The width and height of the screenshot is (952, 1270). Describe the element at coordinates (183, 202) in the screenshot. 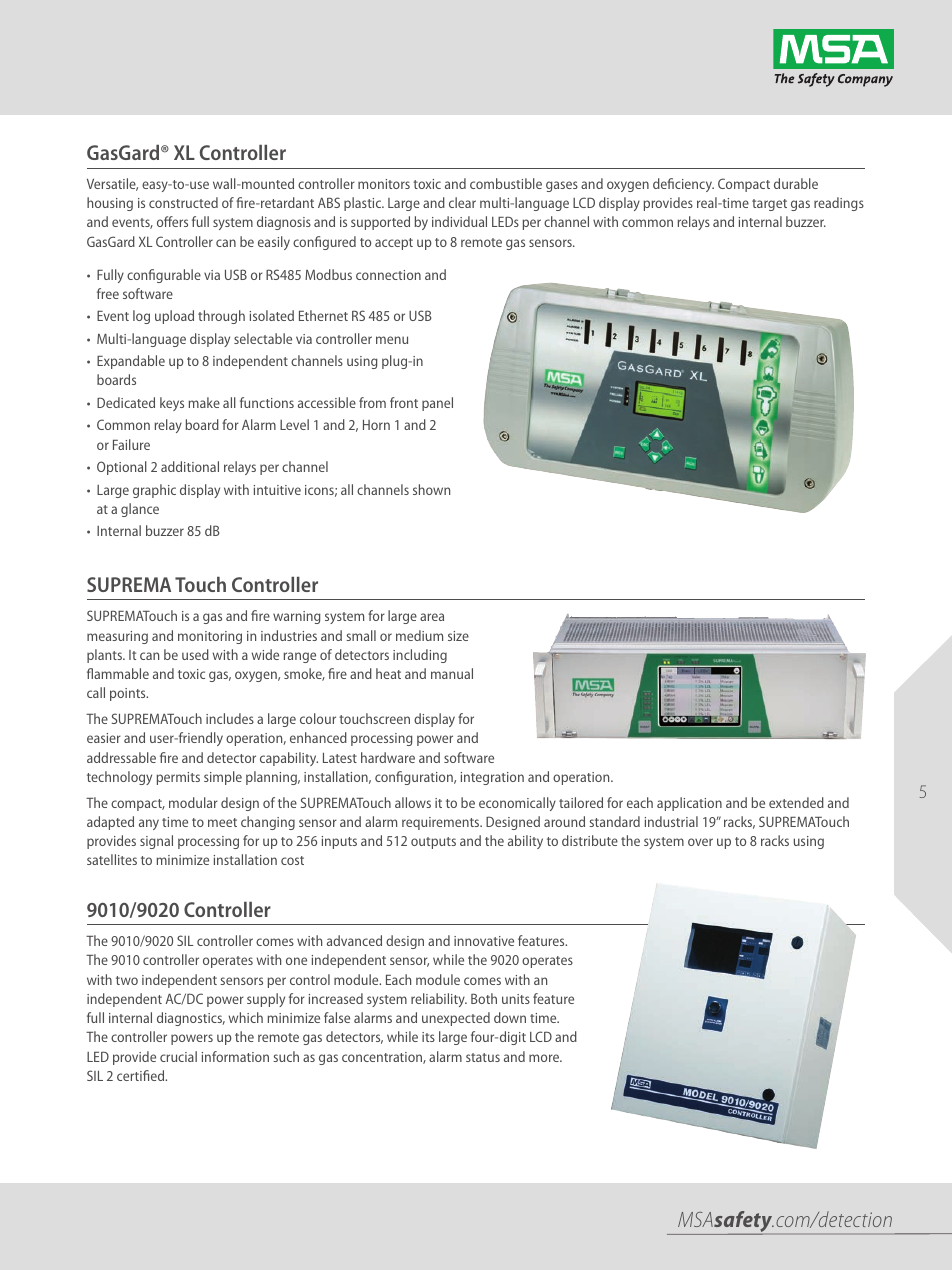

I see `constructed` at that location.
